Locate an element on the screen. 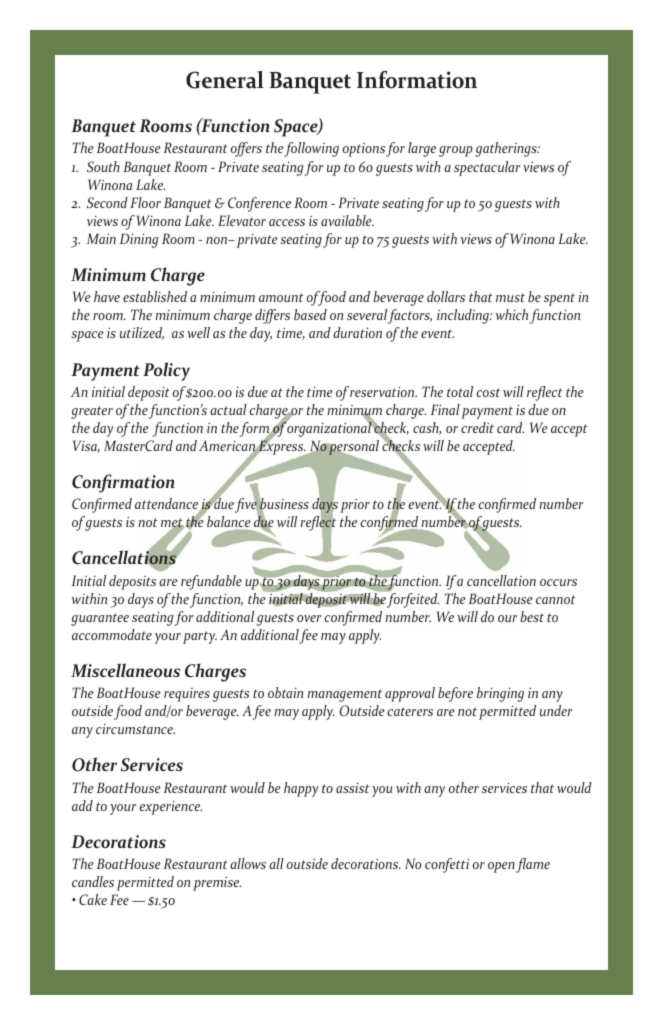  accommodate is located at coordinates (112, 634).
